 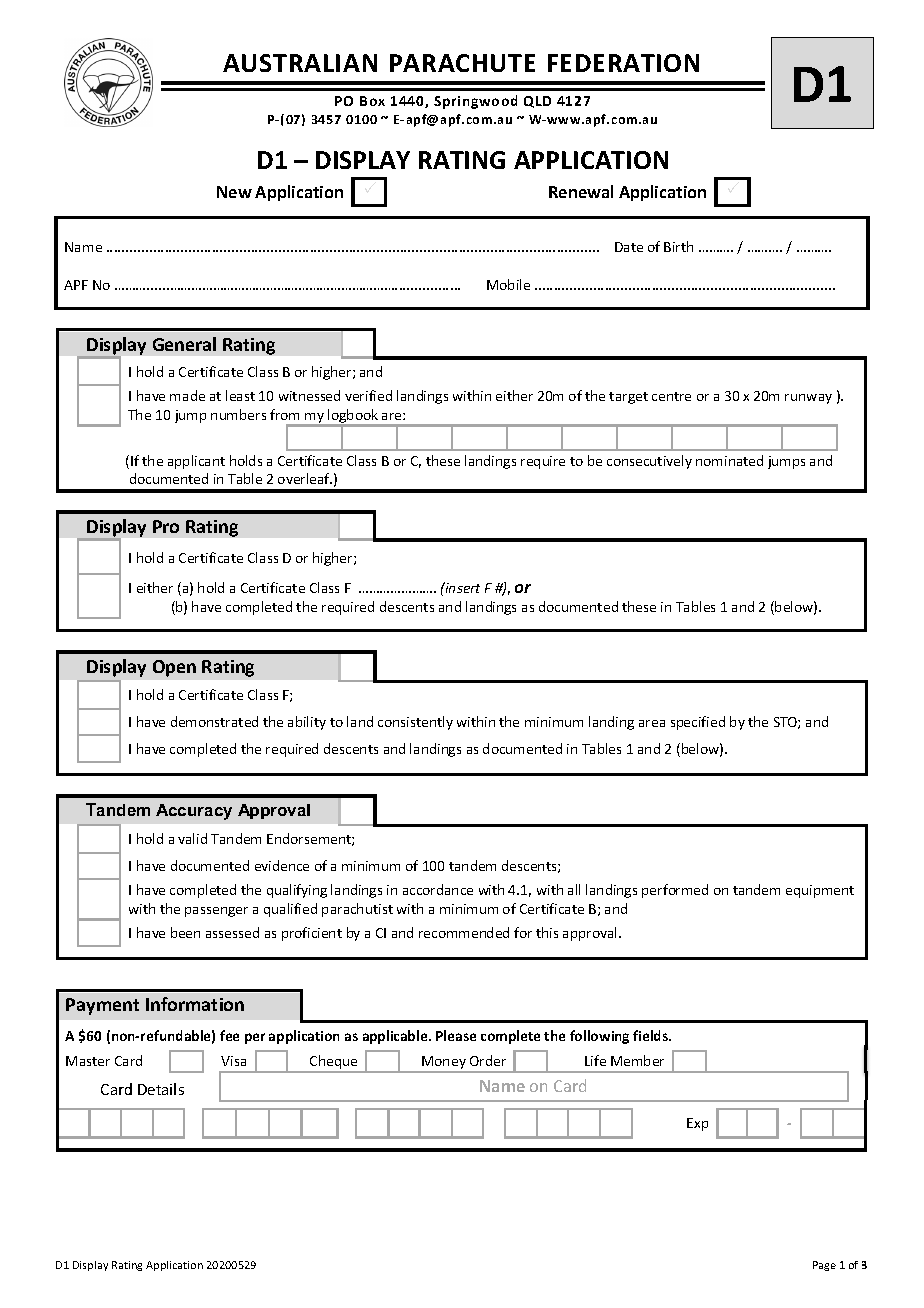 What do you see at coordinates (475, 102) in the screenshot?
I see `Springwood` at bounding box center [475, 102].
